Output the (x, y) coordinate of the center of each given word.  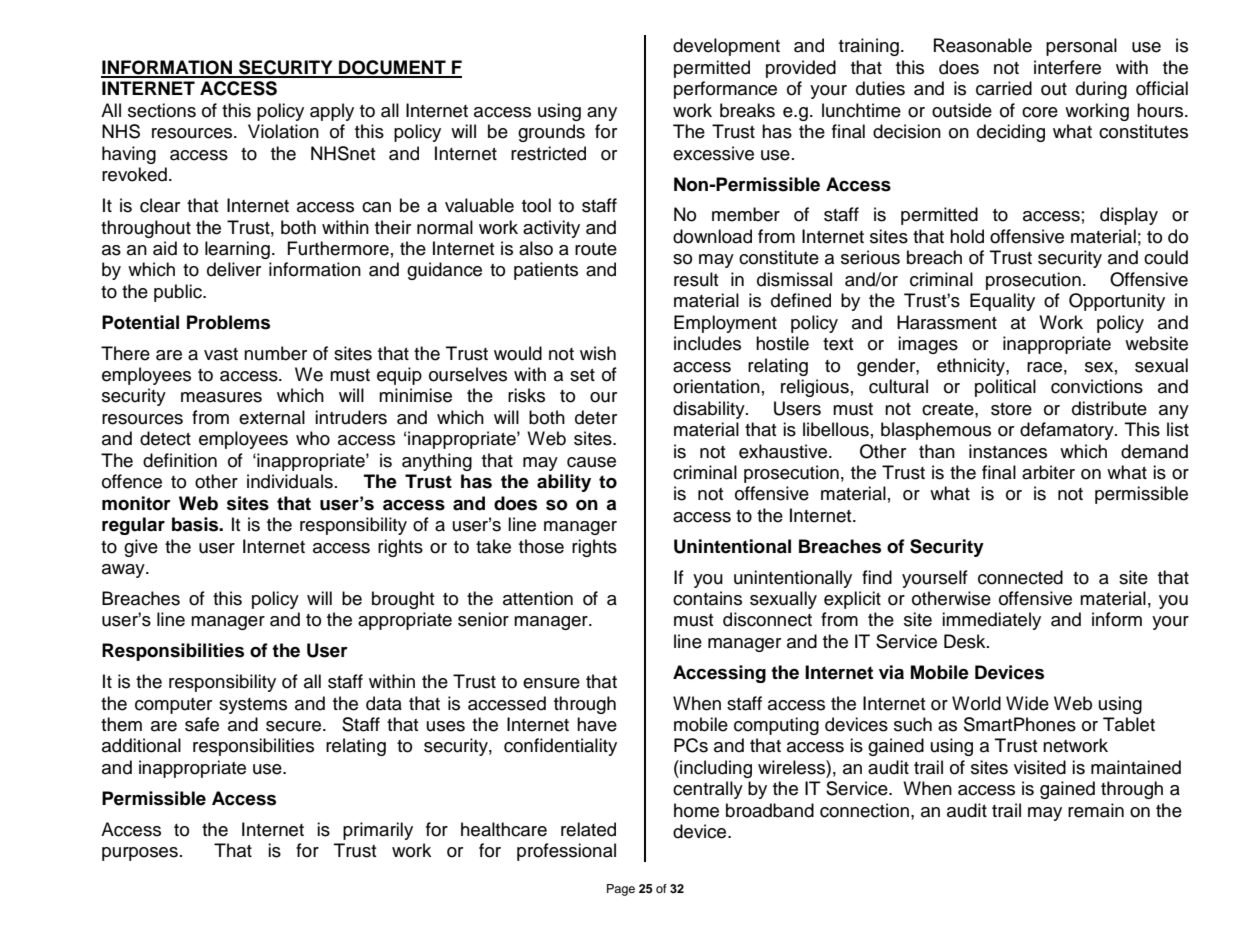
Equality (1002, 302)
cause (591, 462)
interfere (1067, 67)
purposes (140, 854)
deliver (234, 269)
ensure (551, 683)
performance (725, 90)
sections (162, 110)
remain (1096, 810)
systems (253, 706)
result (696, 279)
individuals (290, 481)
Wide (1027, 703)
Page (621, 890)
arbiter (1048, 472)
